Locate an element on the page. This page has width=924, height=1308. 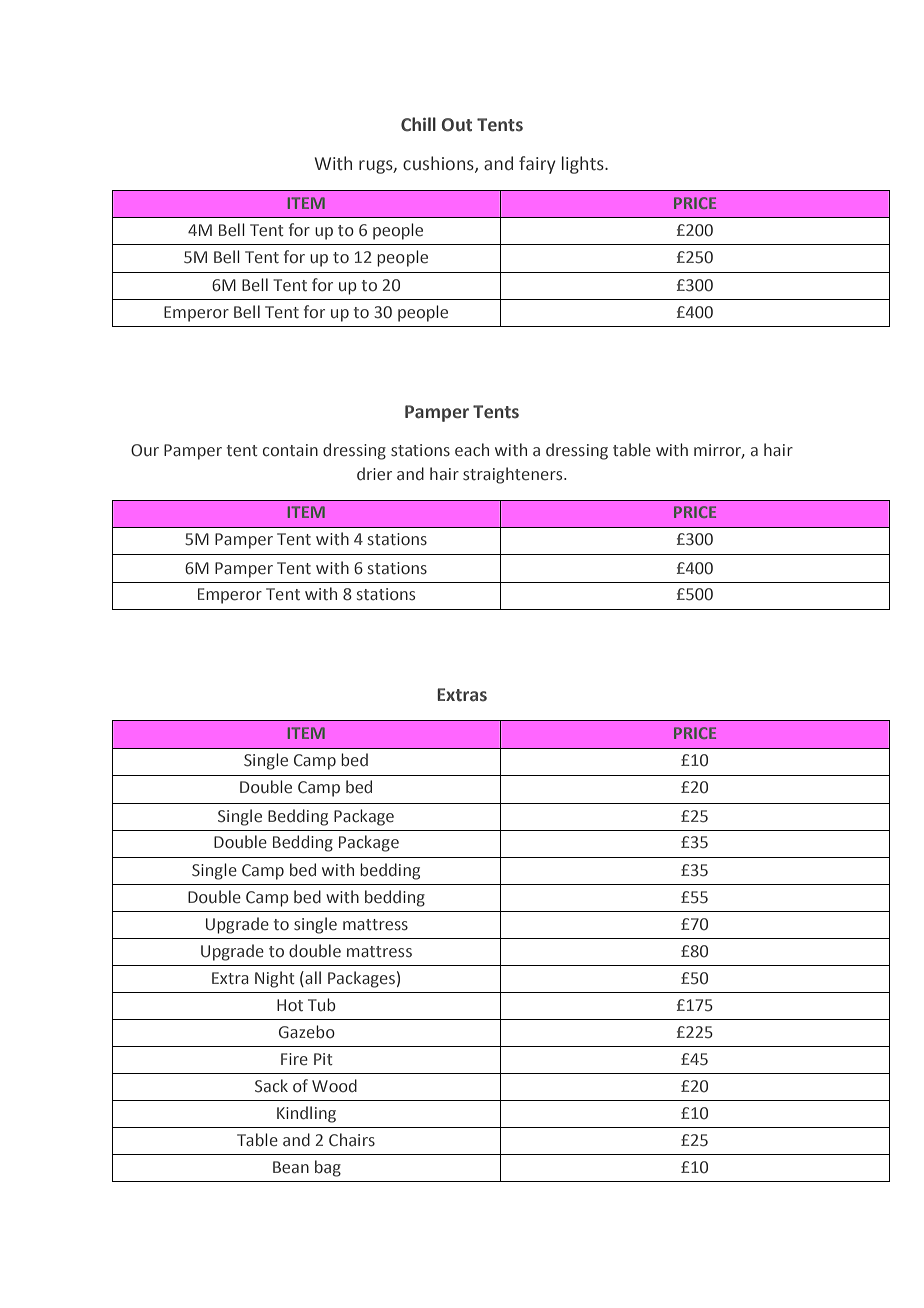
bag is located at coordinates (328, 1168).
